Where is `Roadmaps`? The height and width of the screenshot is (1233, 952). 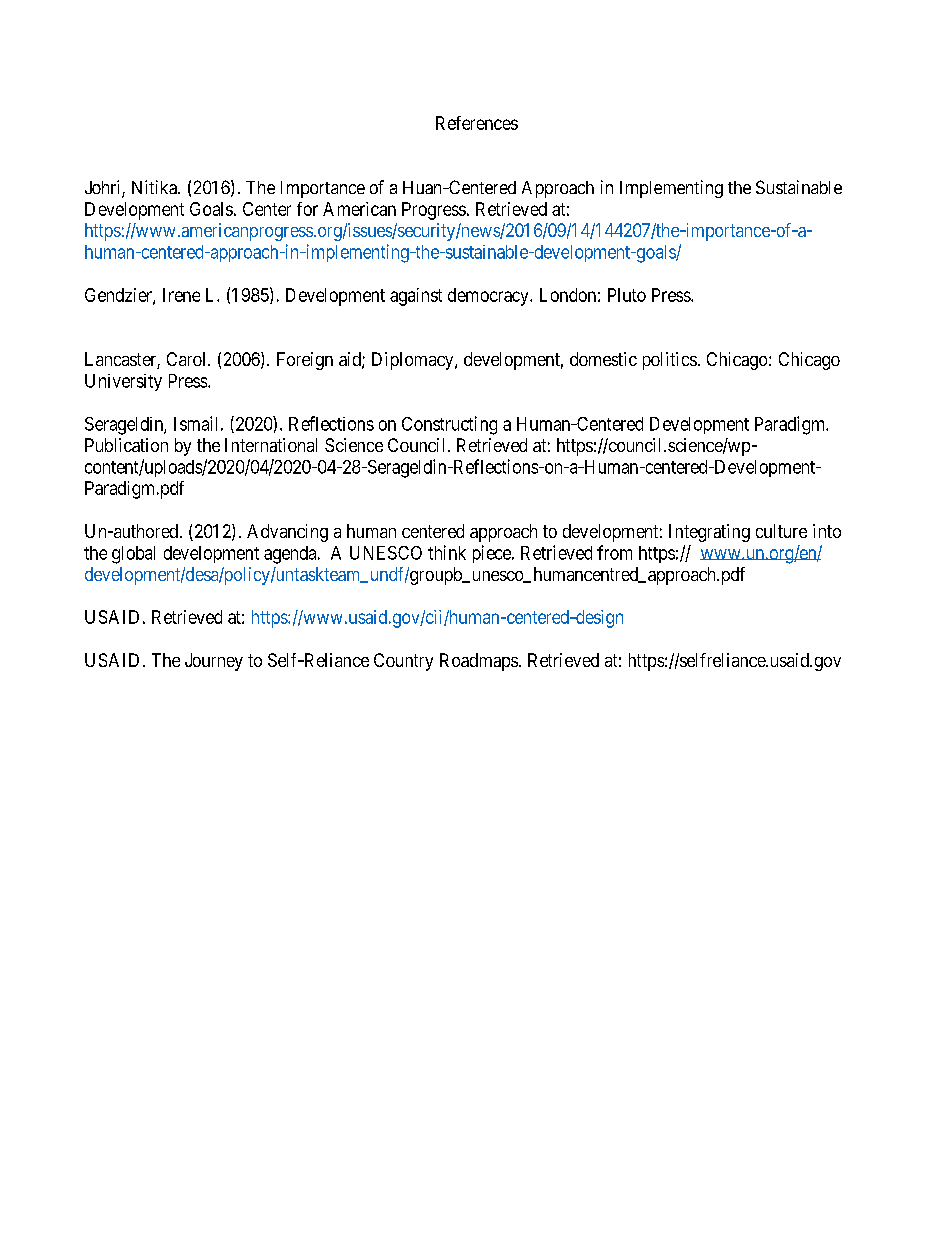 Roadmaps is located at coordinates (479, 662).
